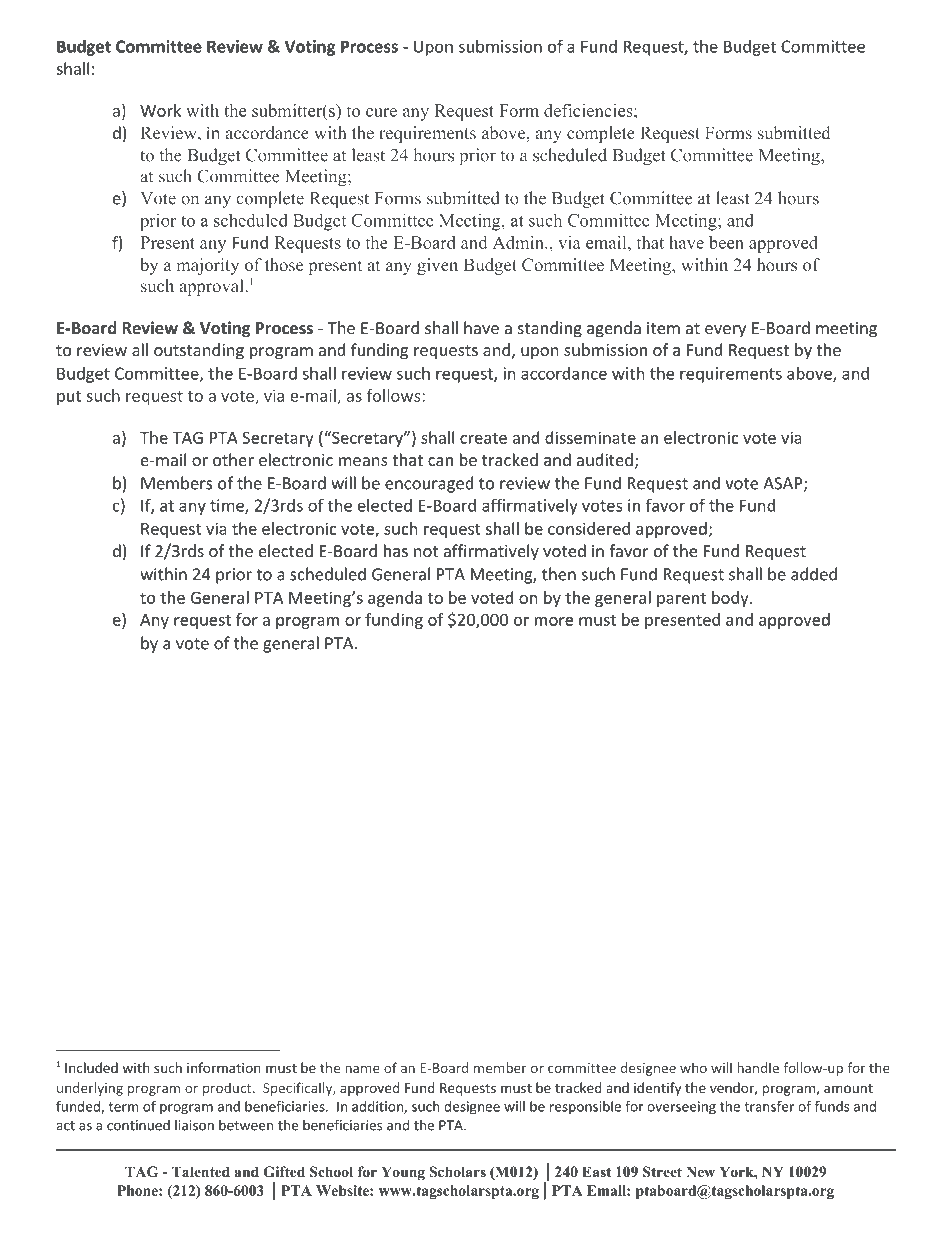 The image size is (952, 1233). Describe the element at coordinates (725, 331) in the screenshot. I see `every` at that location.
